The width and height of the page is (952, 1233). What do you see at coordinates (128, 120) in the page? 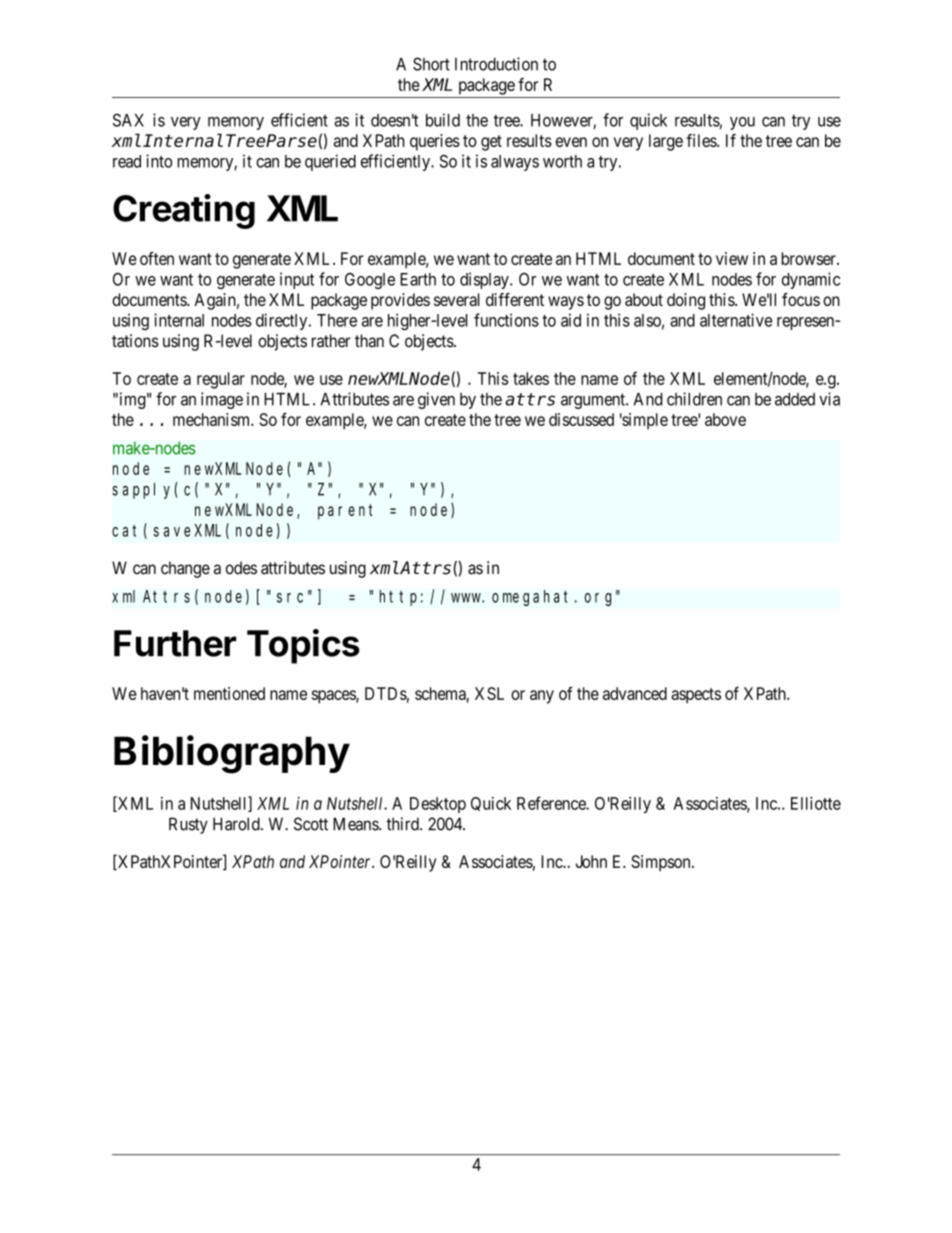
I see `SAX` at bounding box center [128, 120].
